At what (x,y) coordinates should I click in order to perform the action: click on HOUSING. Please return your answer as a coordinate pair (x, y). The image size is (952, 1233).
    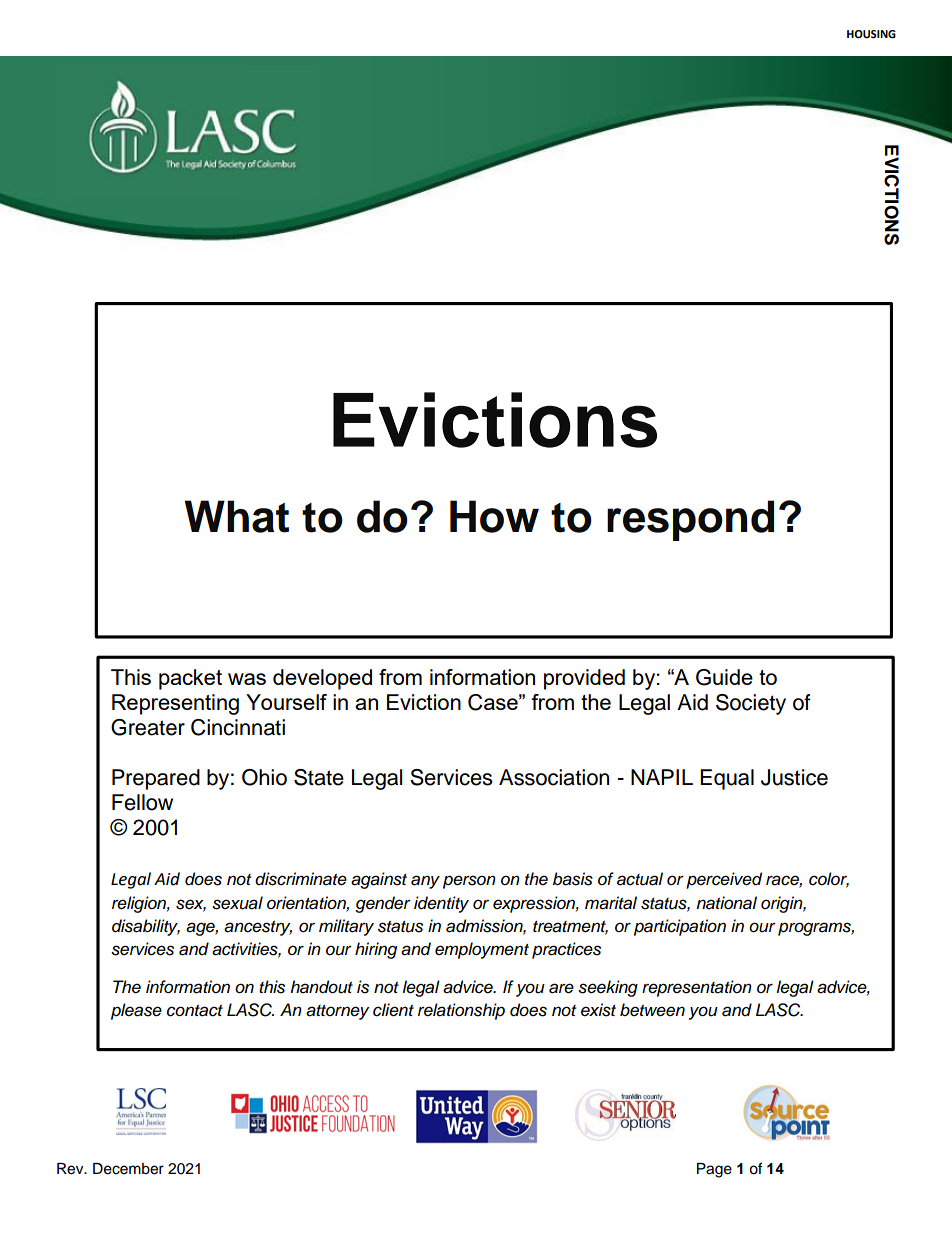
    Looking at the image, I should click on (871, 34).
